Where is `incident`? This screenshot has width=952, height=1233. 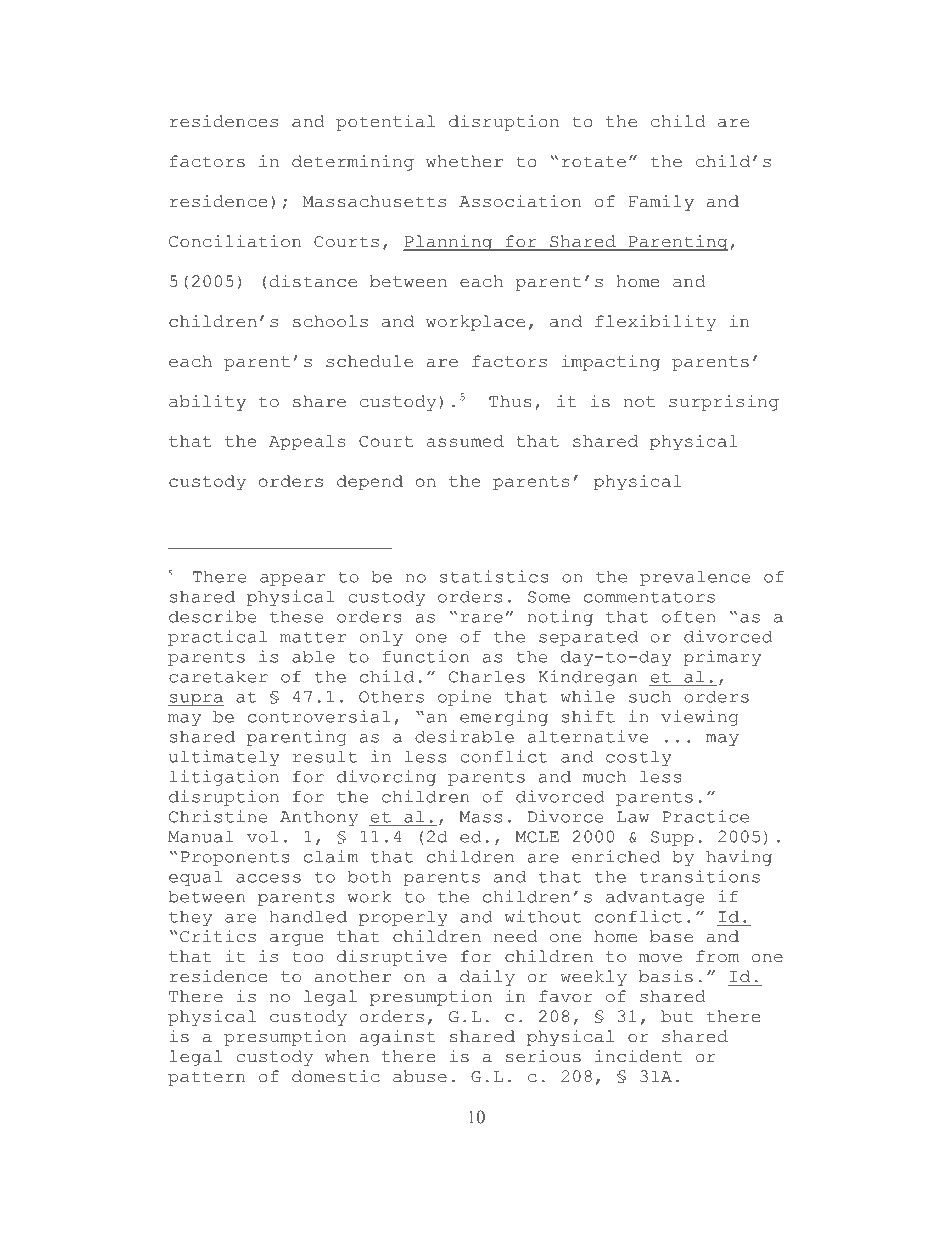 incident is located at coordinates (638, 1056).
